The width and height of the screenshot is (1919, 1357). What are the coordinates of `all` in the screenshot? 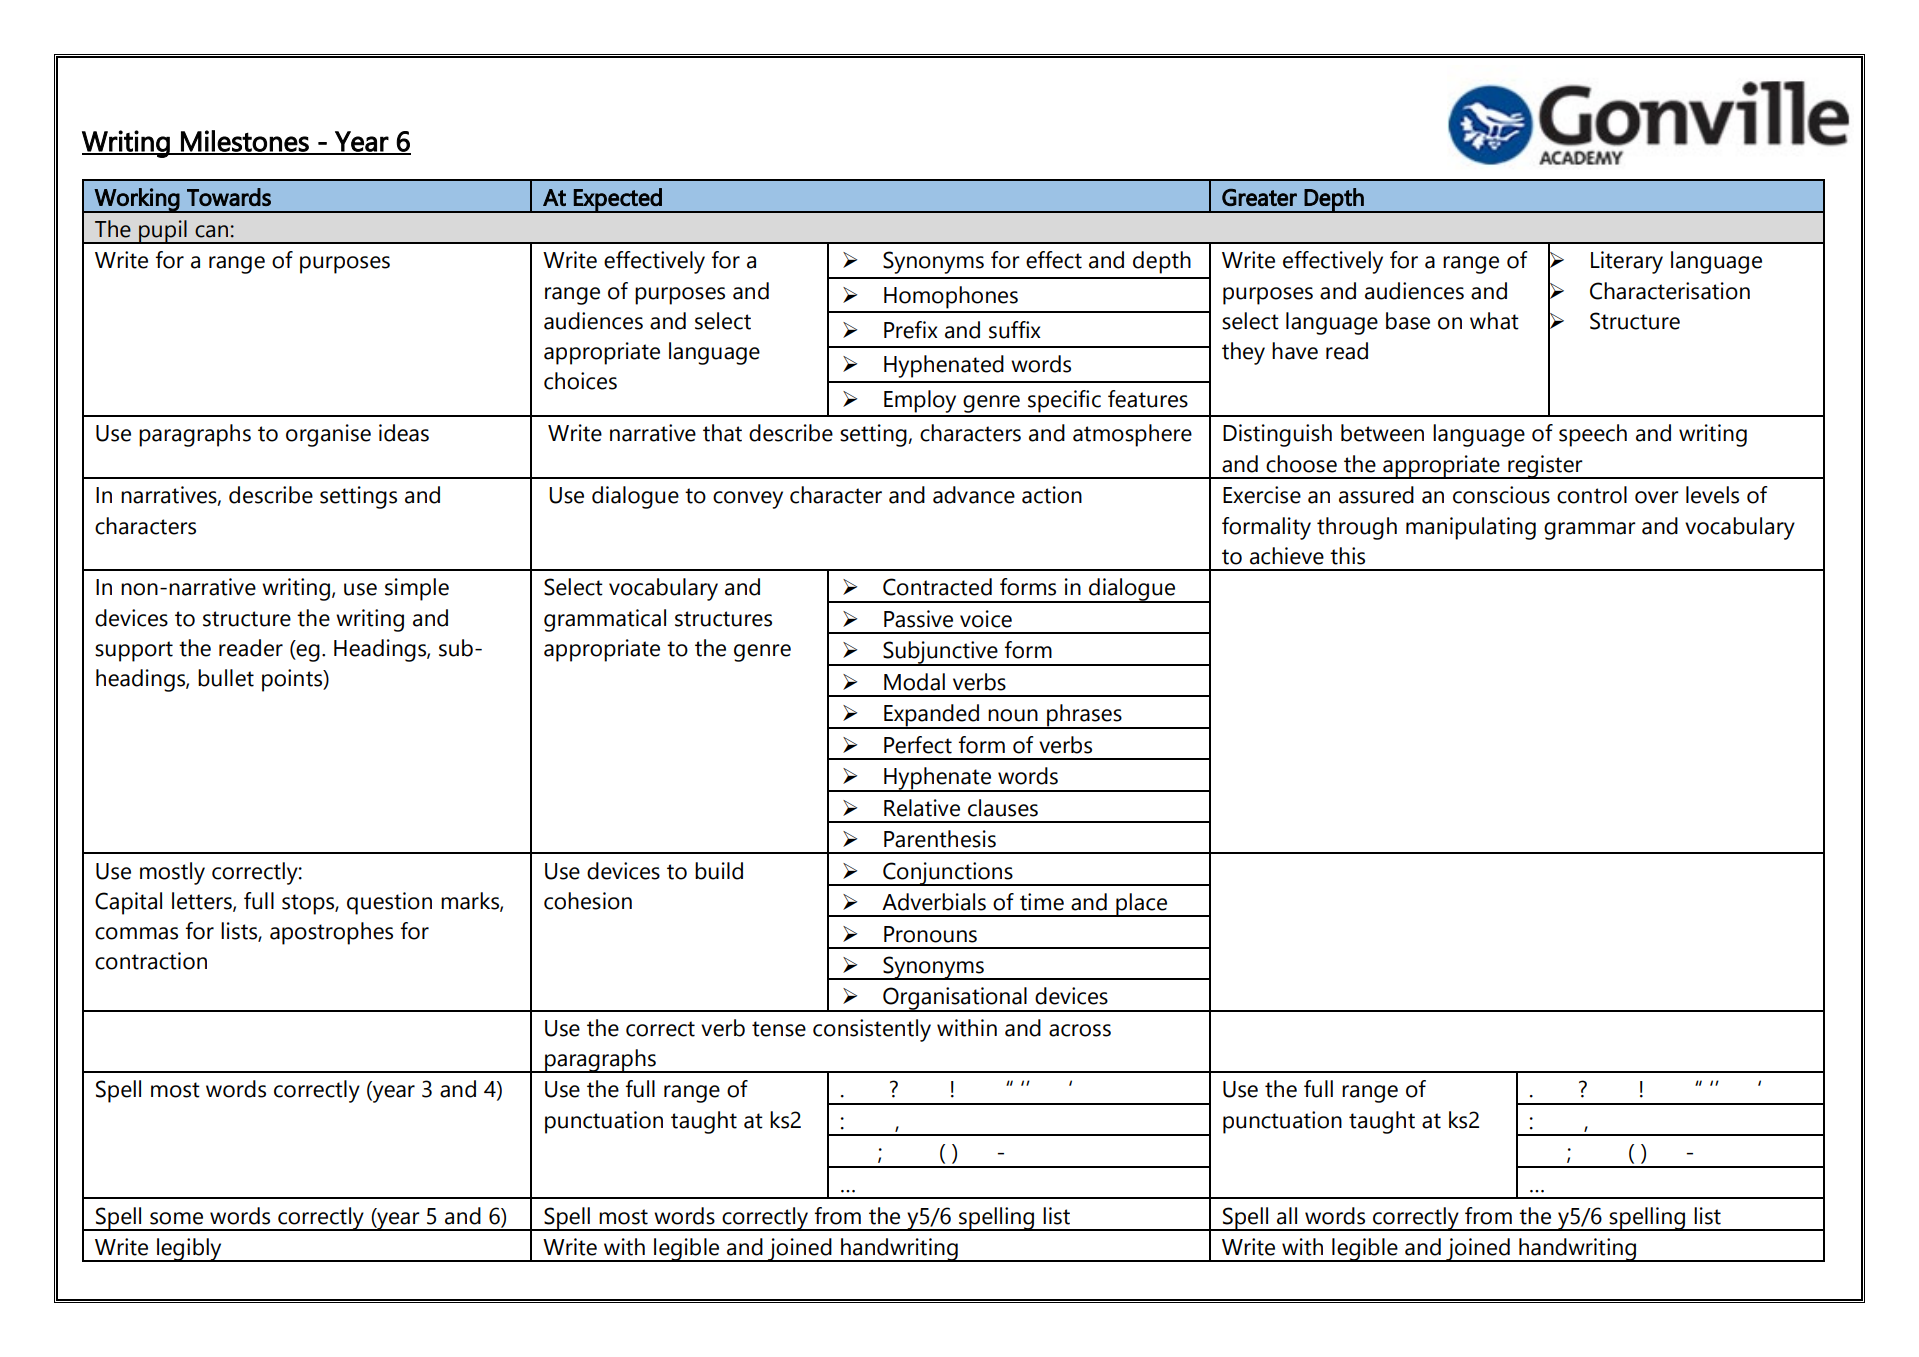 It's located at (1287, 1216).
